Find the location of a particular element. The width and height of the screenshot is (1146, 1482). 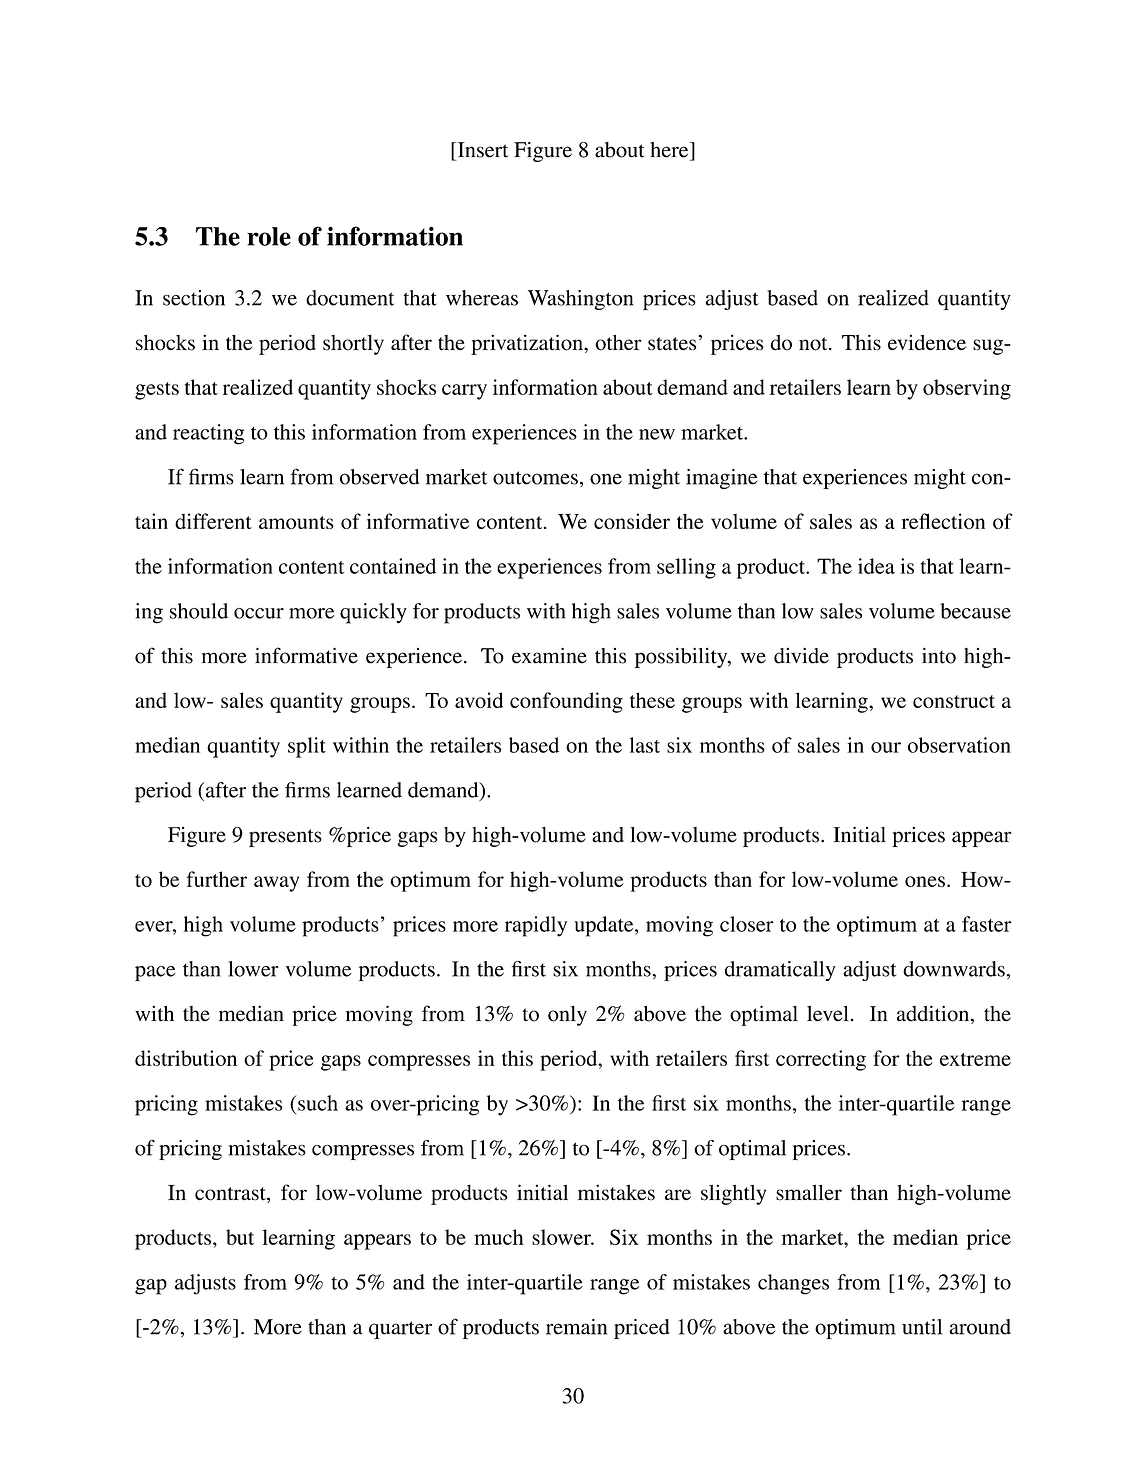

until is located at coordinates (922, 1327).
